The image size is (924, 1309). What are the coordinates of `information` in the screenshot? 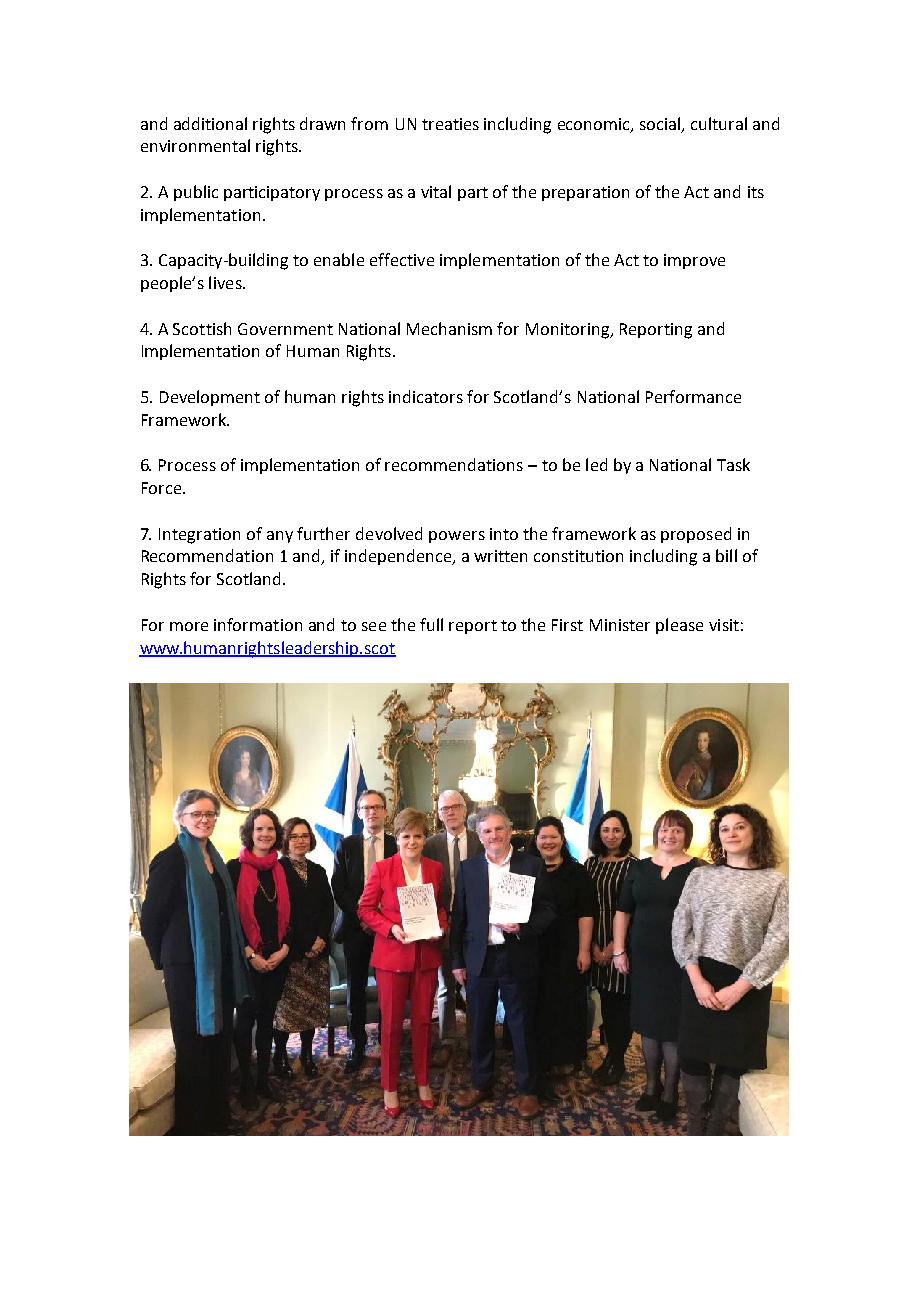 It's located at (258, 624).
